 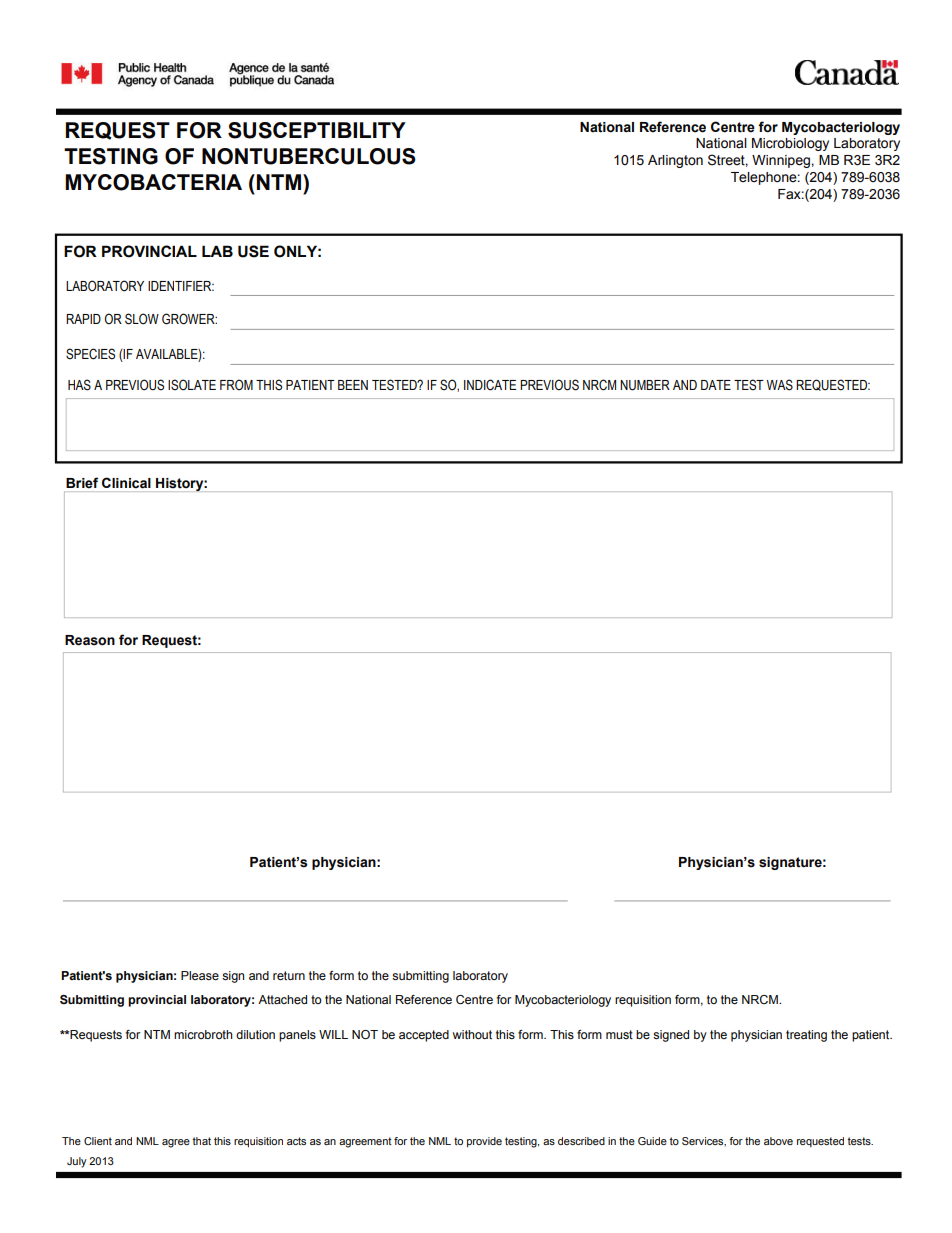 I want to click on Arlington, so click(x=675, y=161).
